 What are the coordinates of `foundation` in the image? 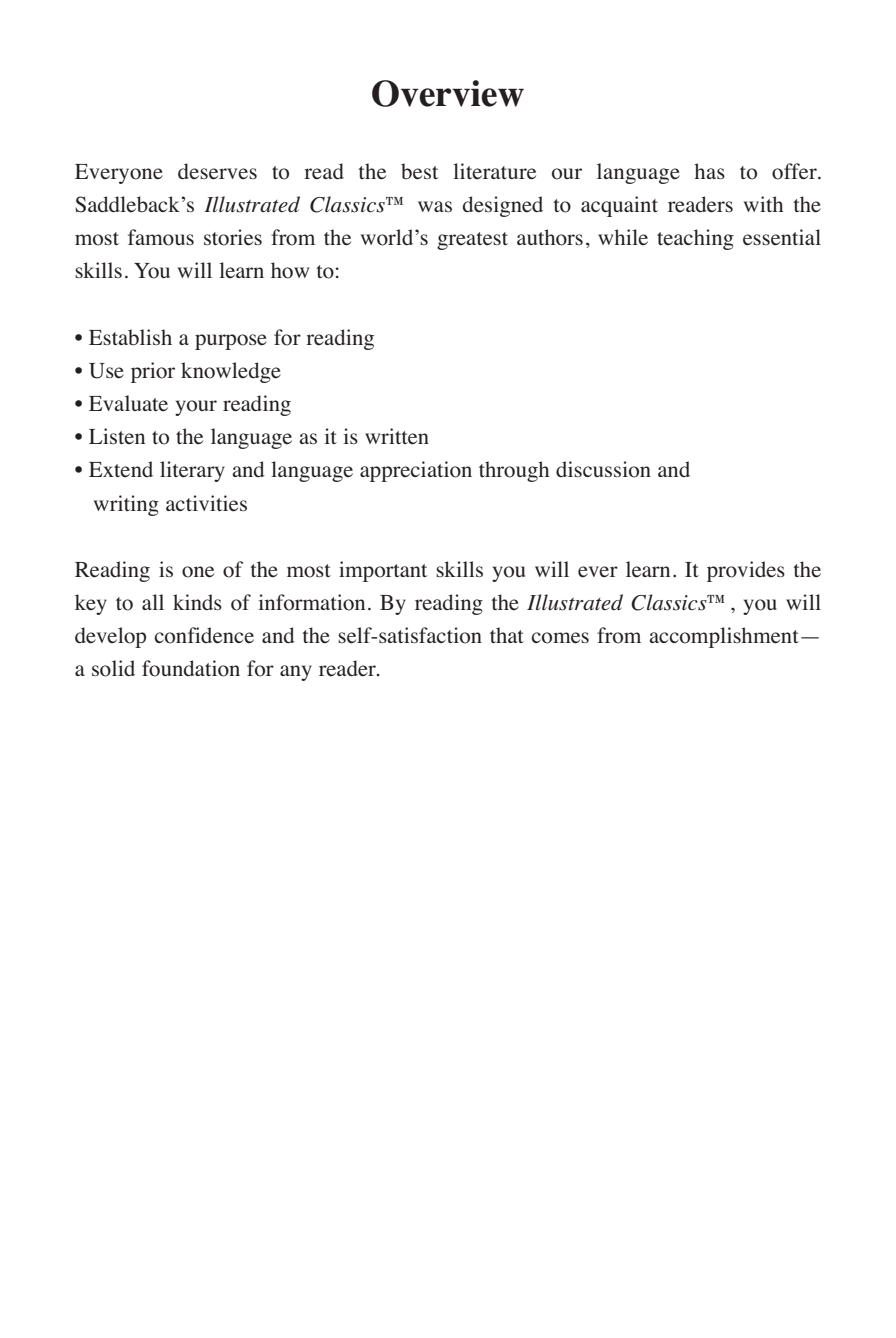 It's located at (191, 668).
